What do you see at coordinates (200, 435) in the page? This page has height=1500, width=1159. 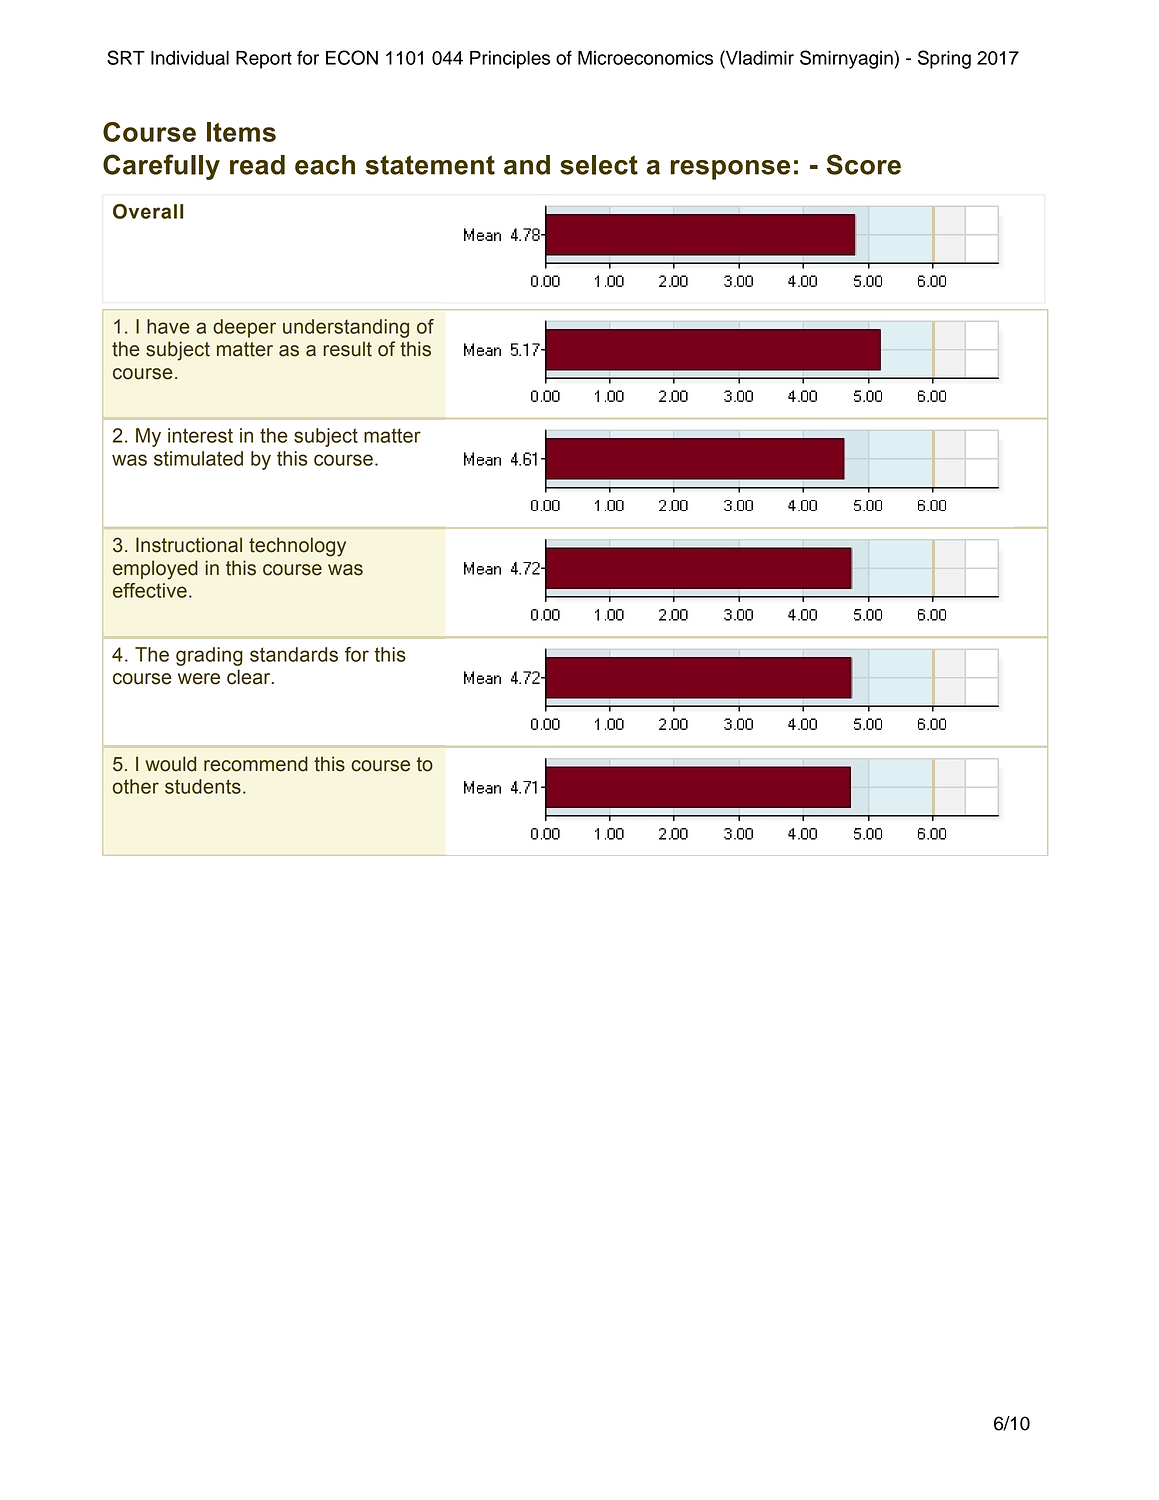 I see `interest` at bounding box center [200, 435].
